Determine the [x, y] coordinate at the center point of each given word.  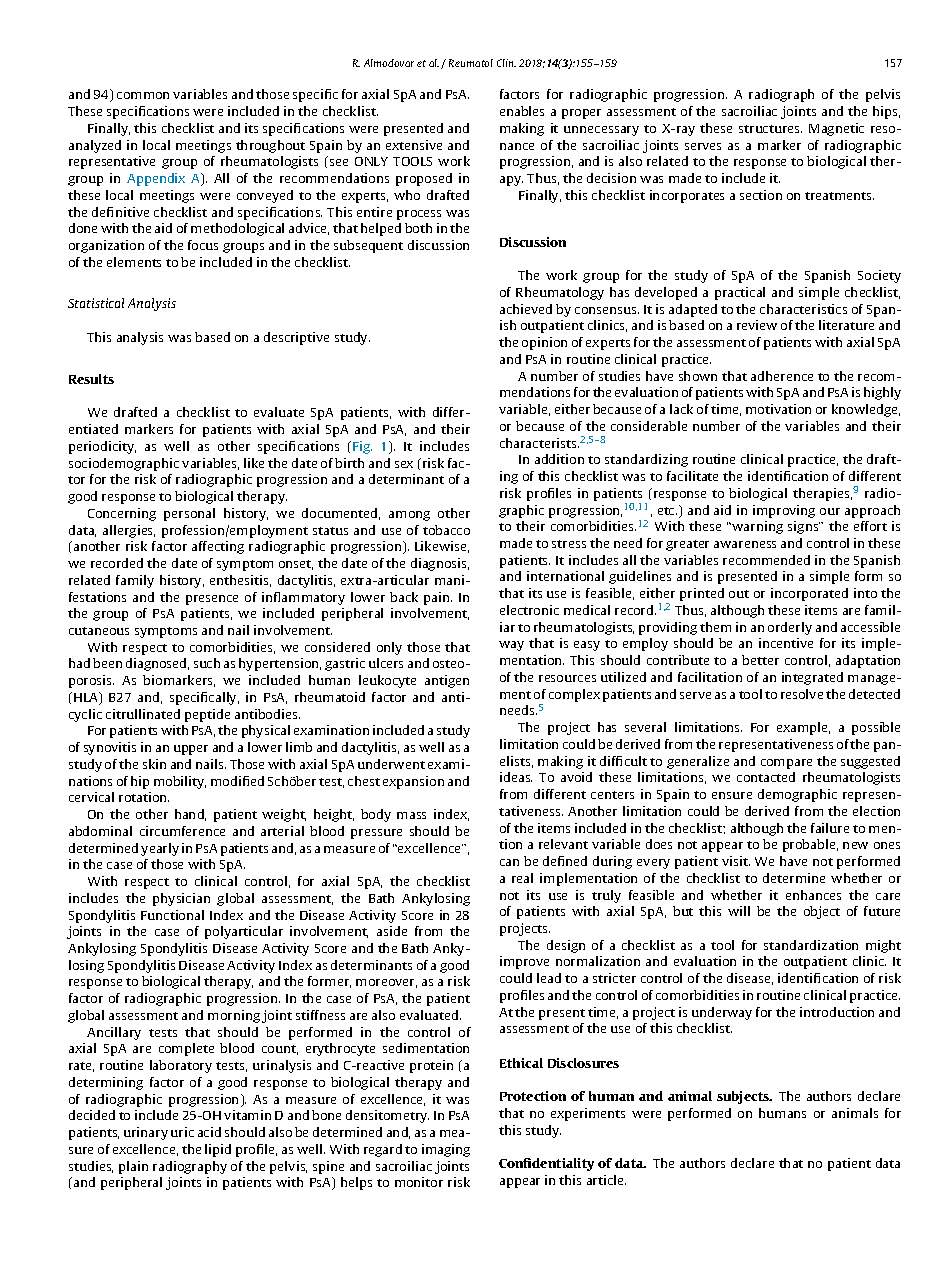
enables [522, 111]
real [522, 878]
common [143, 95]
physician [181, 899]
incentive [786, 643]
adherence [782, 376]
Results [91, 379]
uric [182, 1132]
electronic [529, 610]
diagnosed [157, 664]
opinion [544, 343]
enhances [813, 895]
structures [770, 129]
